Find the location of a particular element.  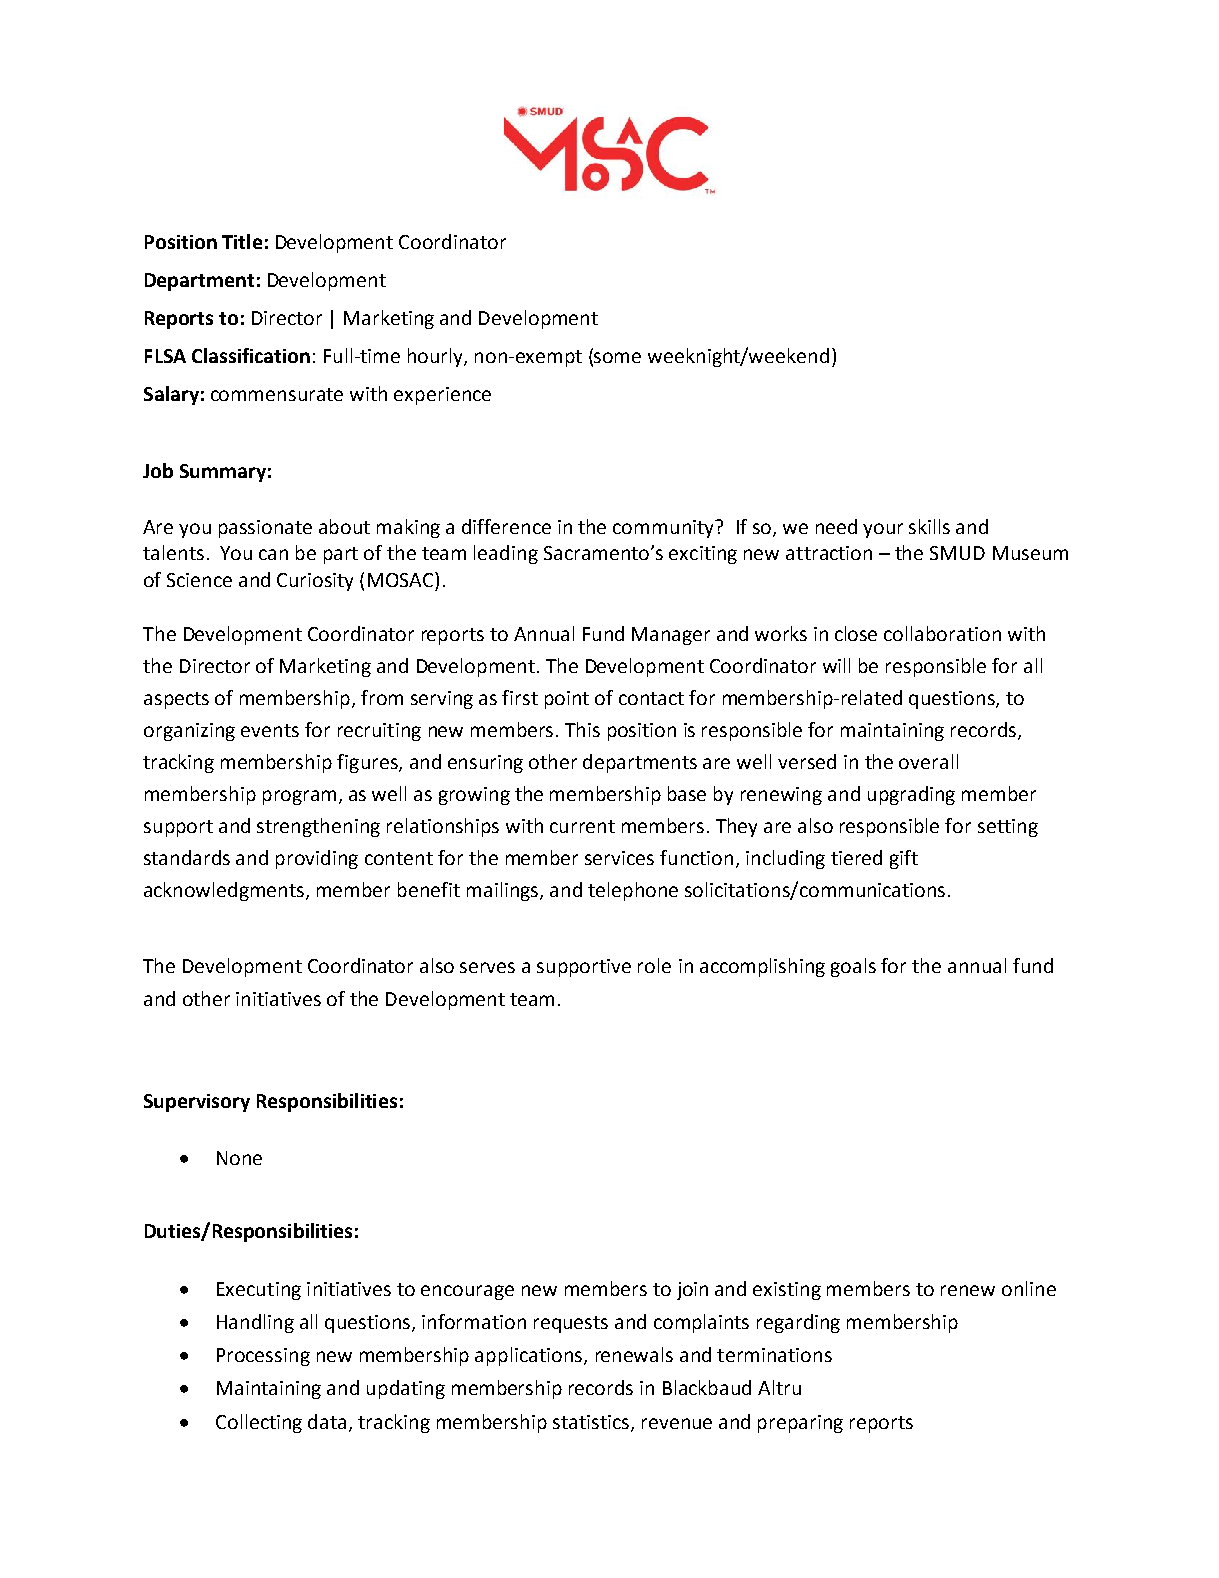

skills is located at coordinates (929, 526).
